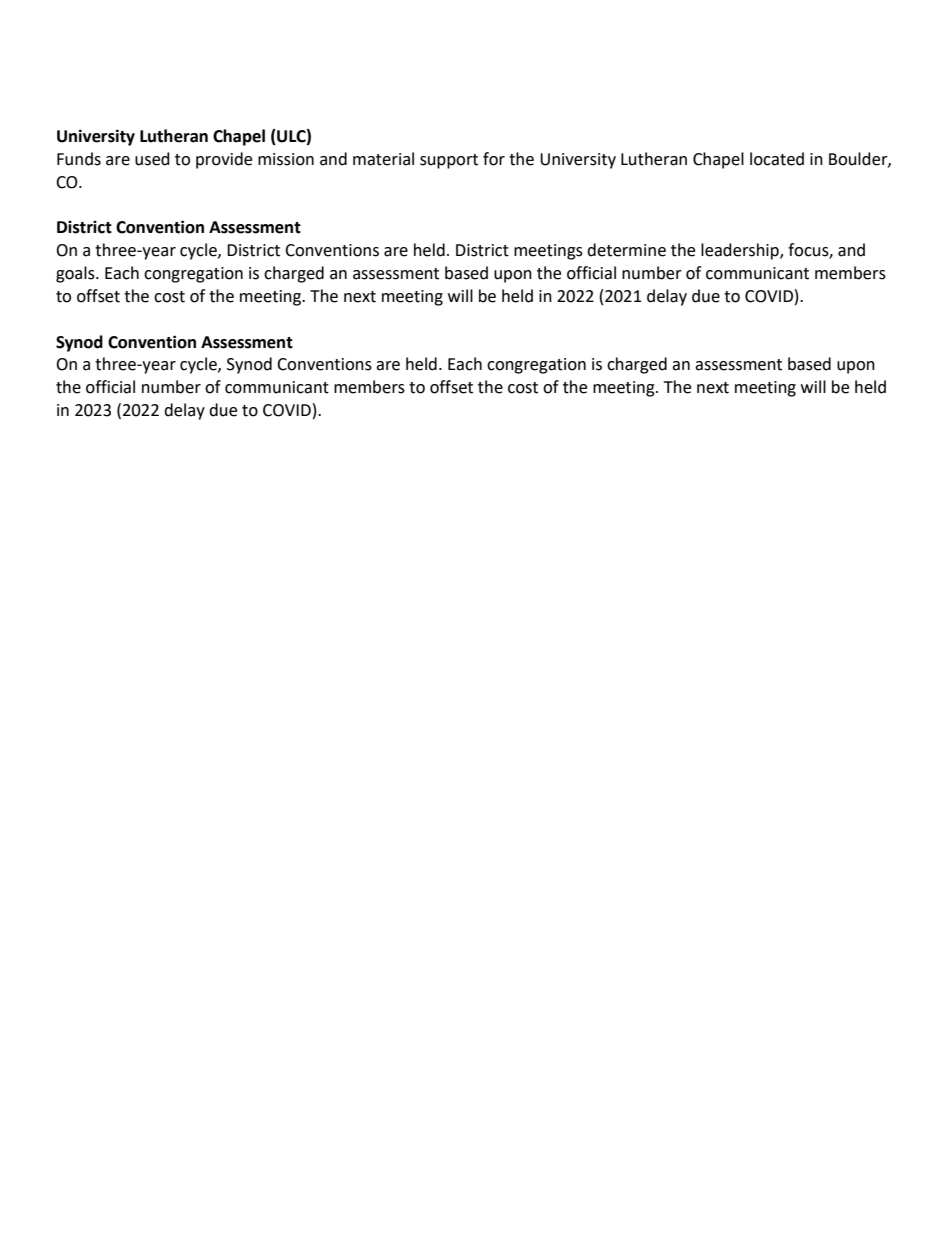  Describe the element at coordinates (741, 251) in the screenshot. I see `leadership` at that location.
